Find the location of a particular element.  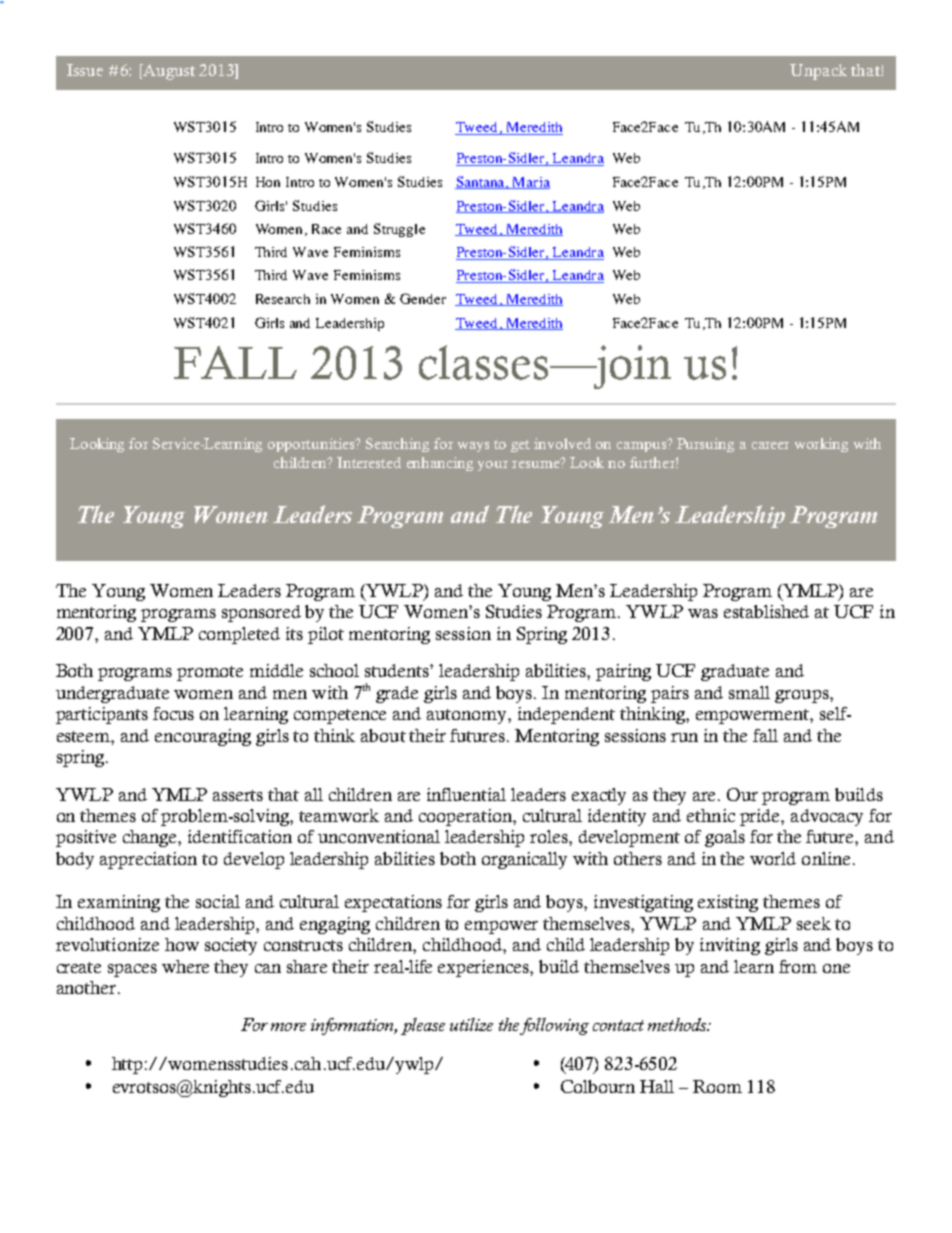

Santana is located at coordinates (481, 182).
